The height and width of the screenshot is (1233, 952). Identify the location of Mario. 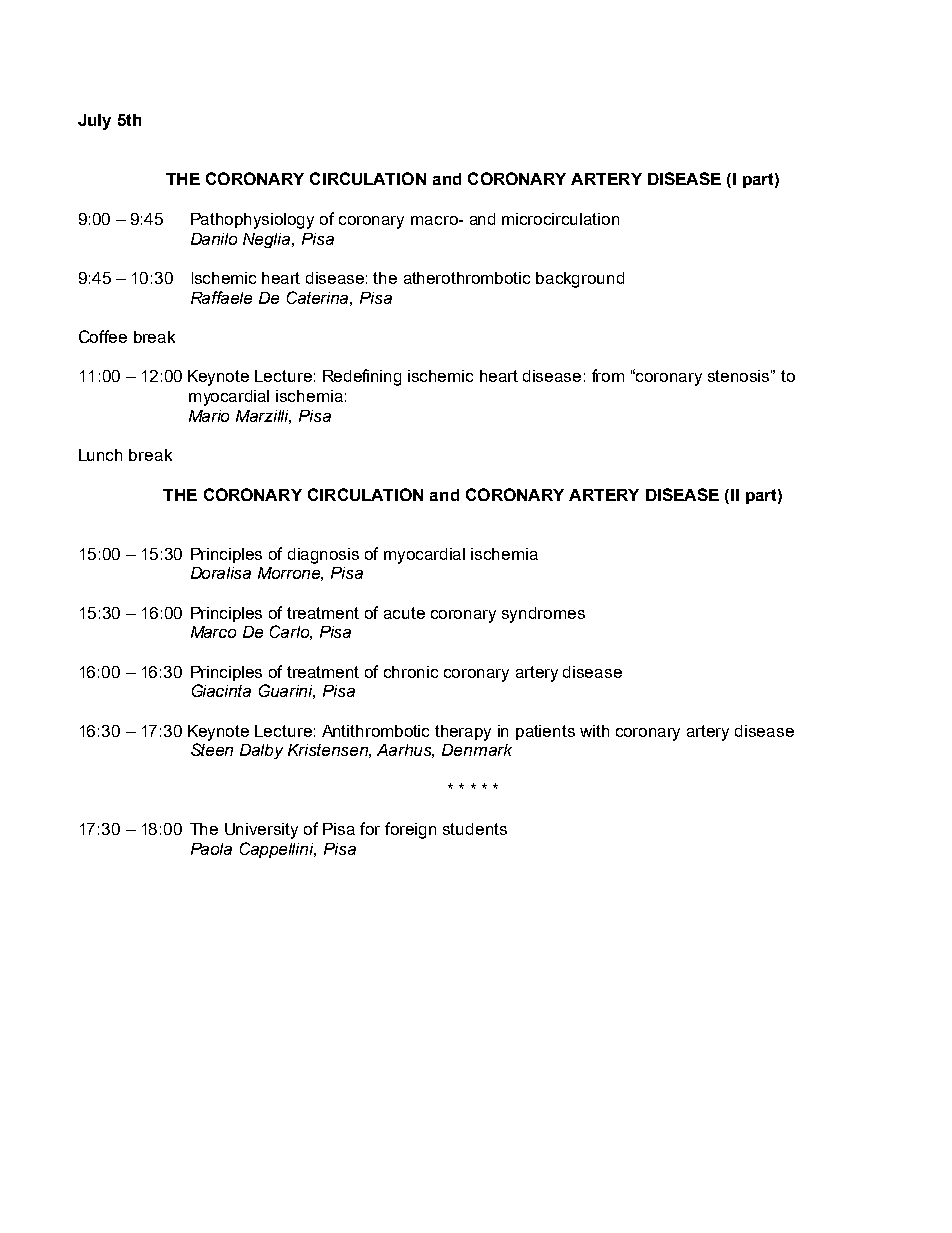
(209, 416).
